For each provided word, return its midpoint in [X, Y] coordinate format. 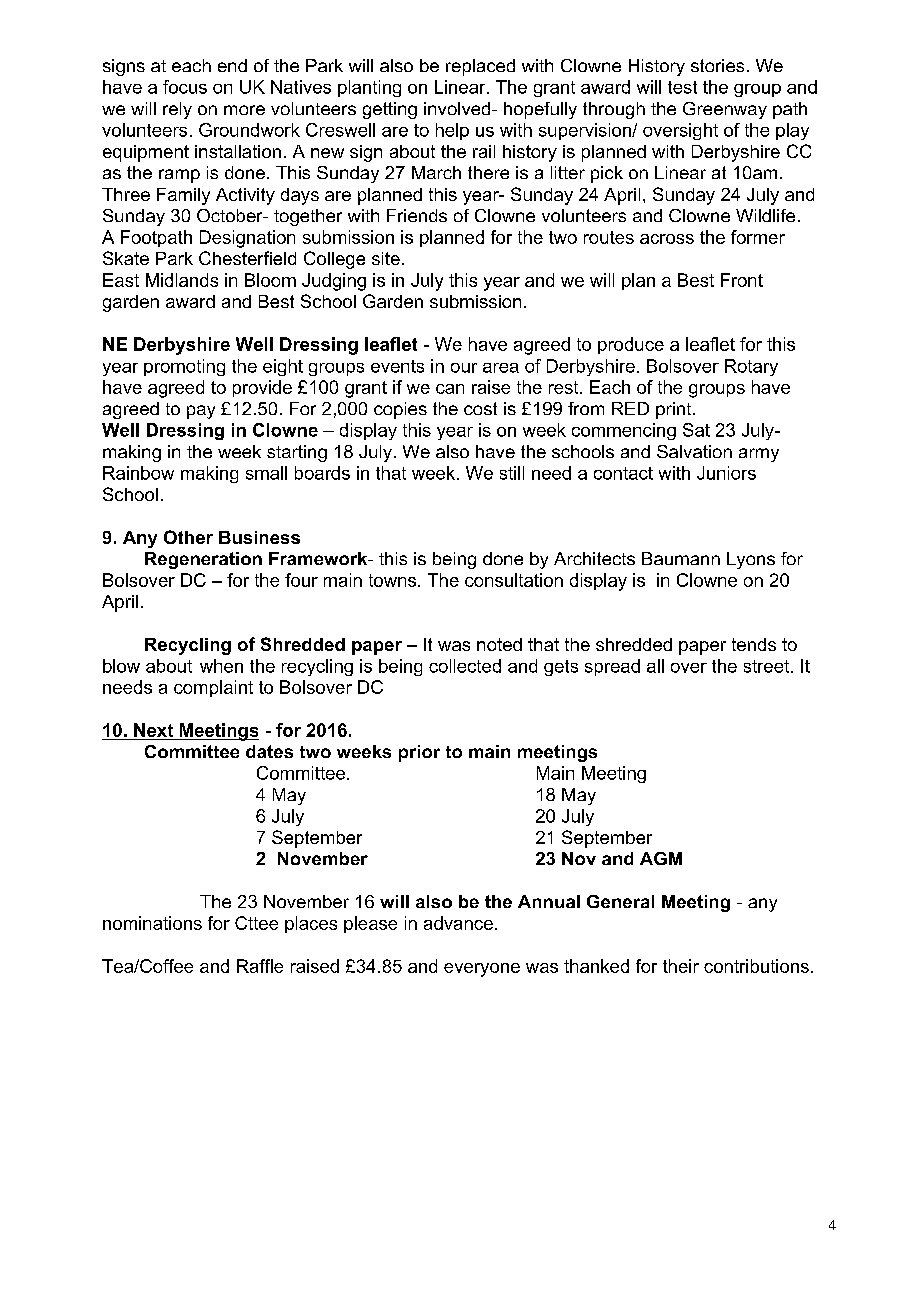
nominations [152, 923]
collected [465, 666]
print [675, 410]
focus [185, 87]
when [221, 666]
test [682, 87]
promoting [184, 367]
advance [458, 923]
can [450, 389]
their [681, 966]
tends [754, 644]
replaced [480, 67]
